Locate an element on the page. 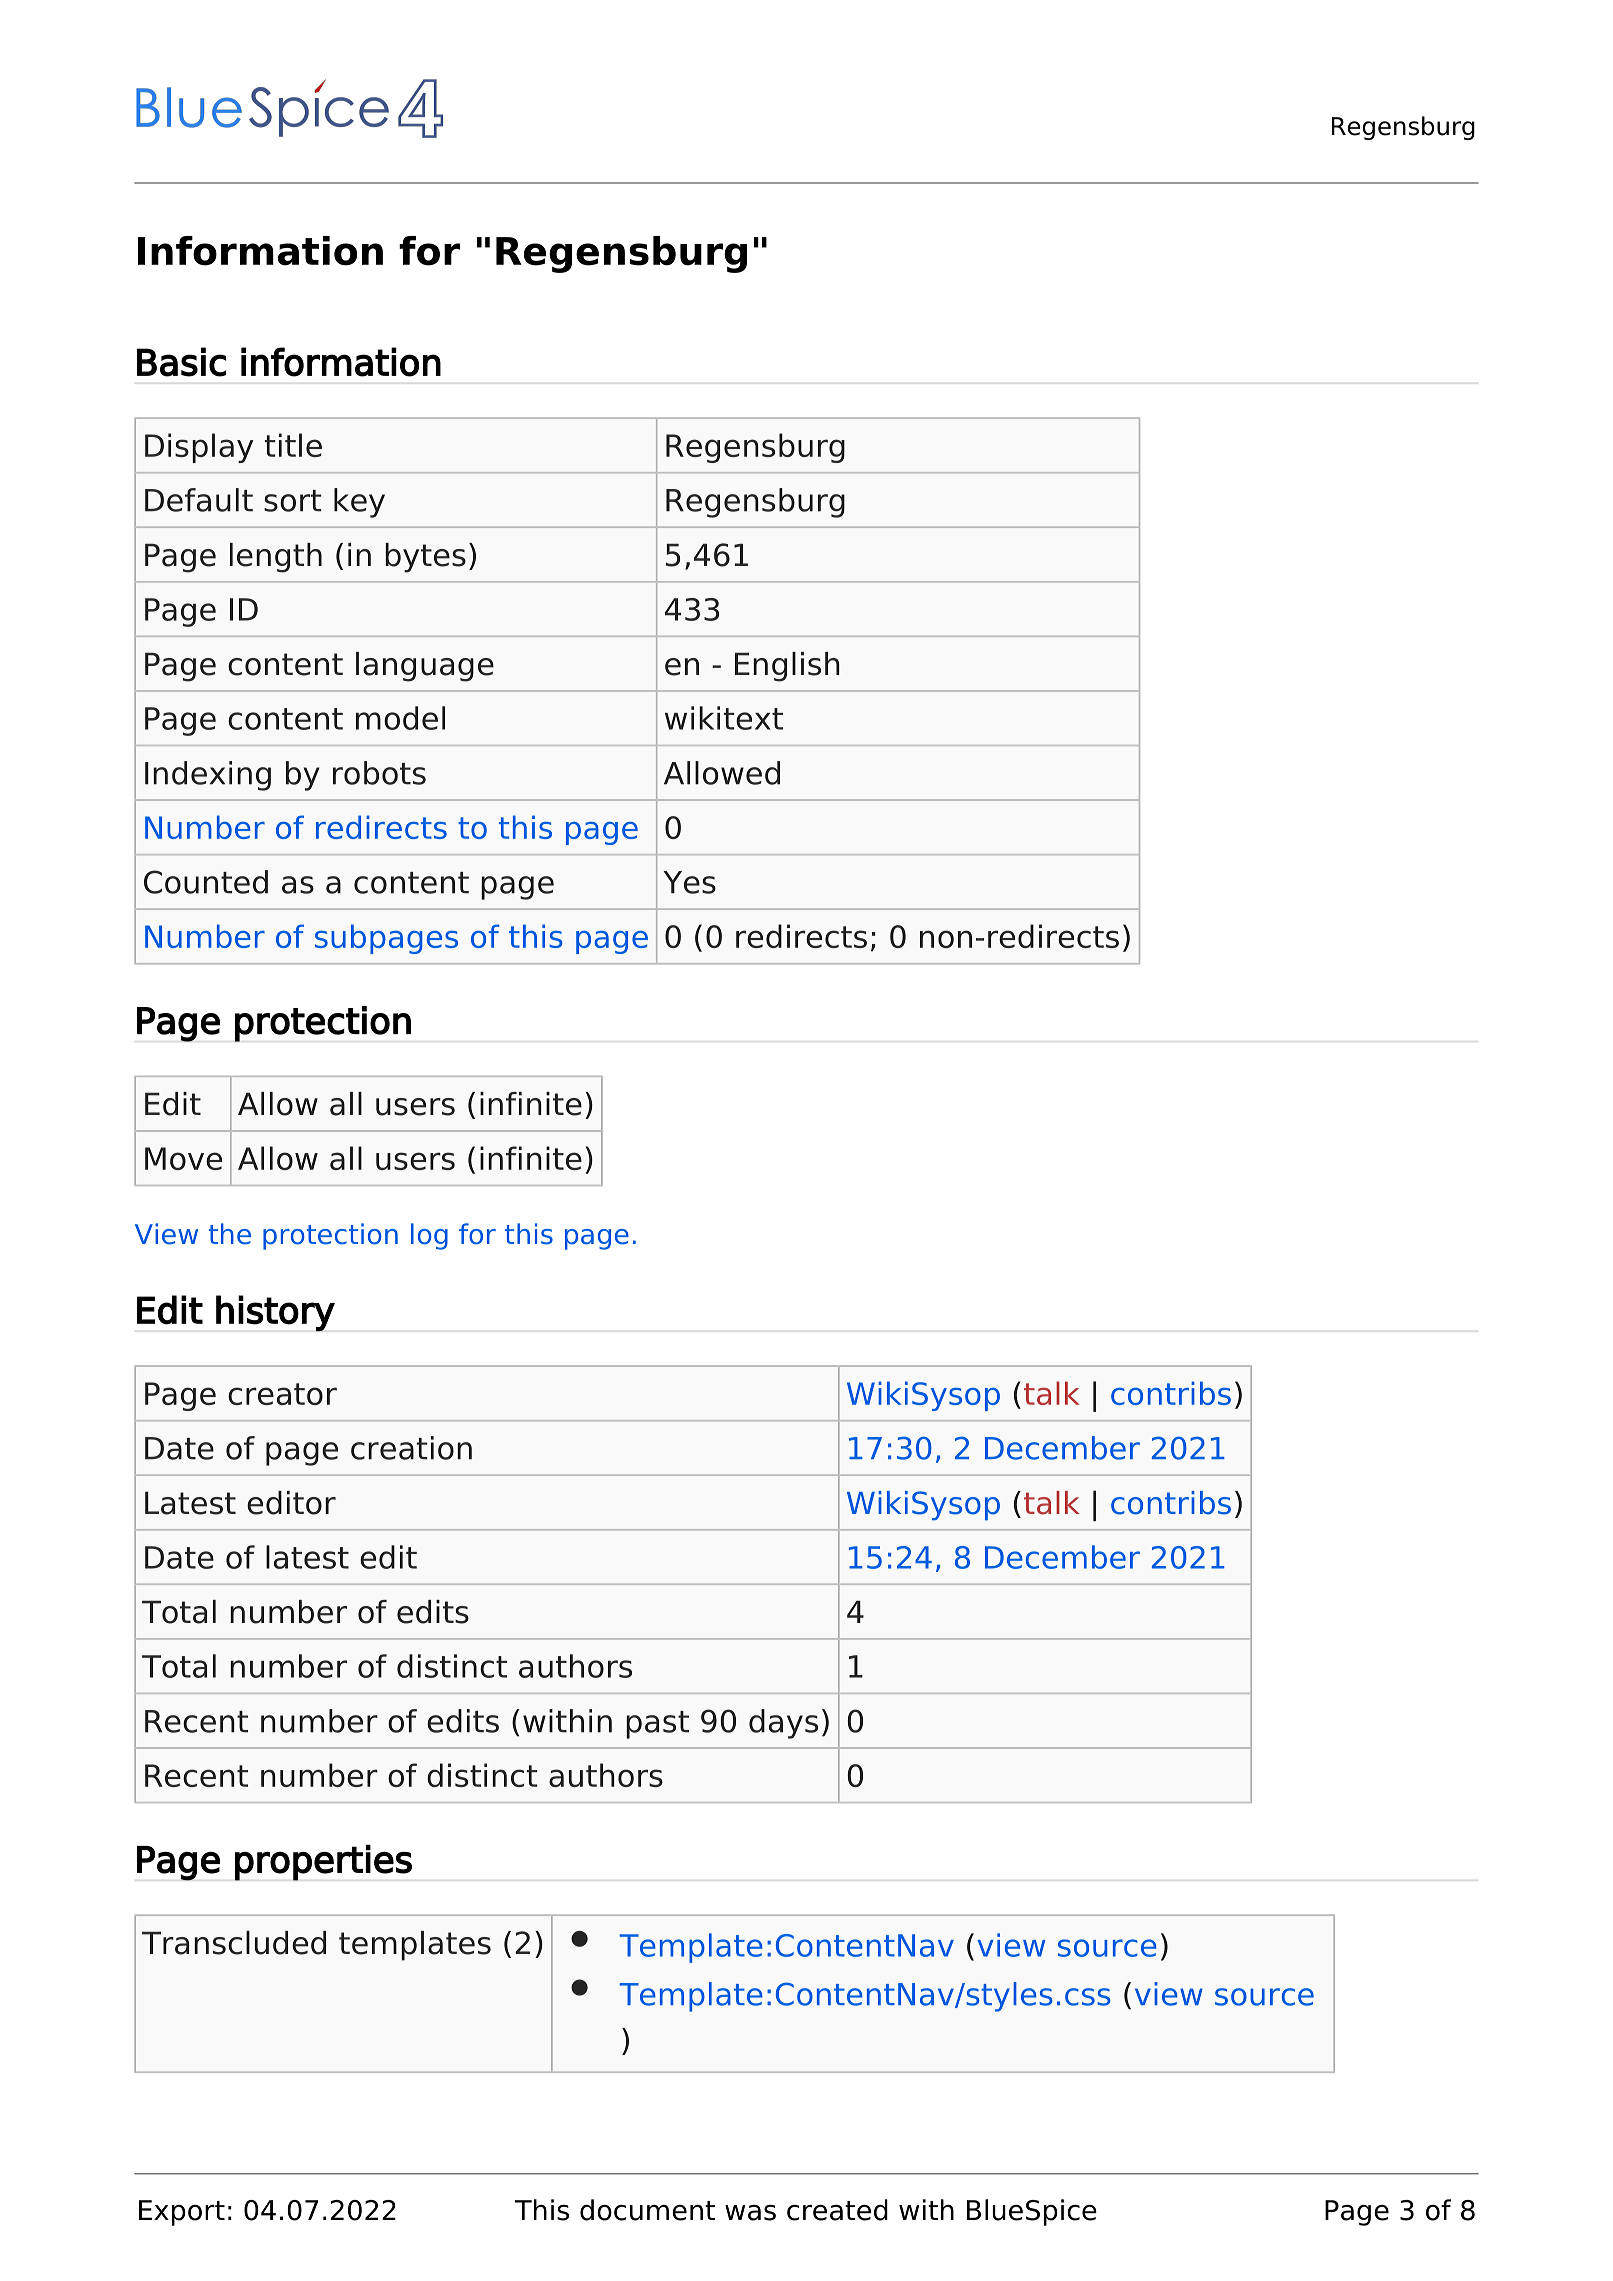 The height and width of the page is (2281, 1613). creation is located at coordinates (411, 1448).
